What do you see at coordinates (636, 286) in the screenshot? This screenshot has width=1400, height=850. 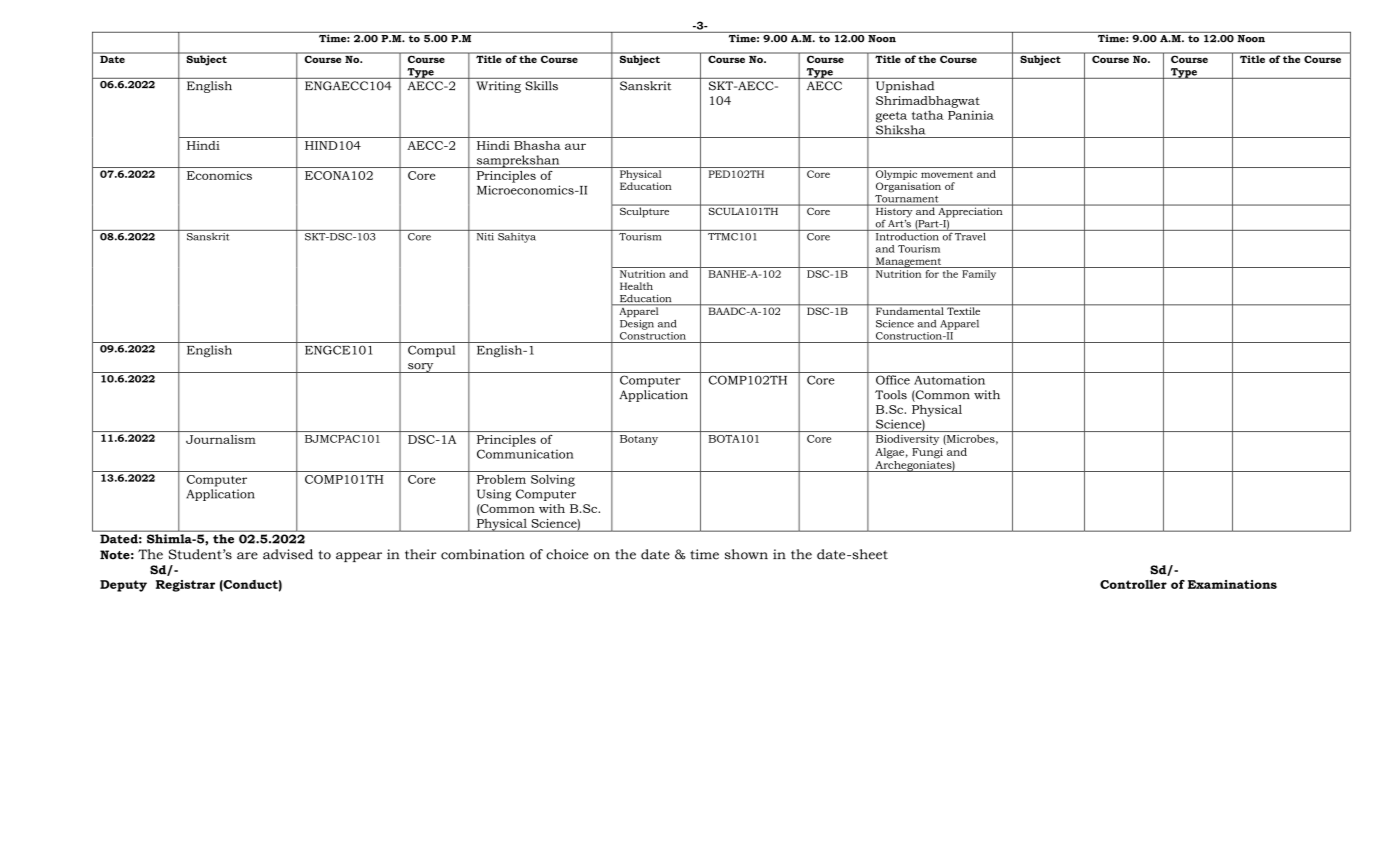 I see `Health` at bounding box center [636, 286].
